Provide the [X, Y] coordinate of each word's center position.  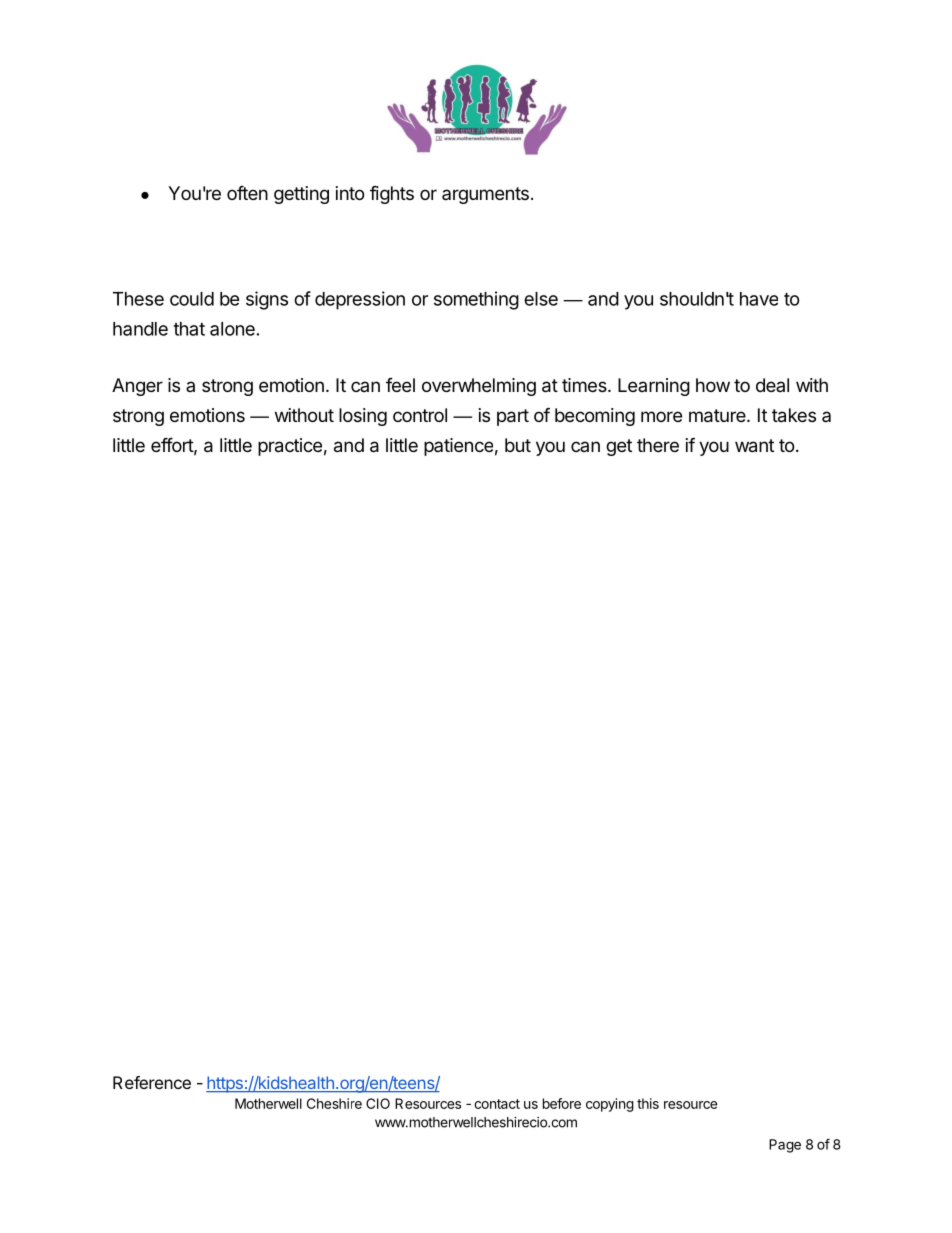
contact [497, 1104]
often [247, 192]
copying [610, 1105]
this [648, 1103]
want [754, 446]
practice [290, 447]
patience [458, 447]
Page [785, 1146]
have [759, 299]
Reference [152, 1082]
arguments [485, 195]
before [562, 1103]
